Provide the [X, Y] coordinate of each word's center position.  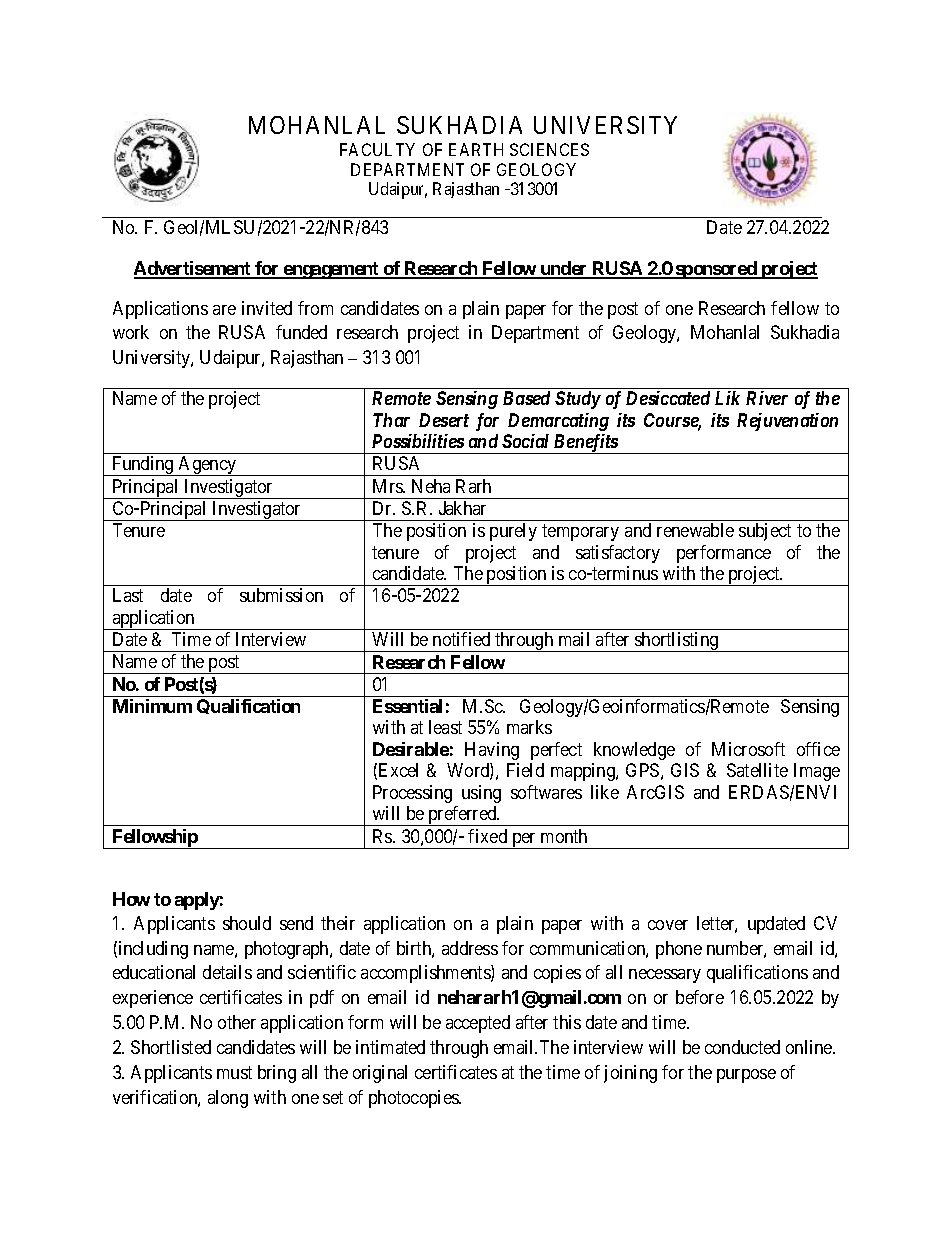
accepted [478, 1024]
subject [765, 532]
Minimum [152, 706]
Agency [208, 466]
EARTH [476, 149]
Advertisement [193, 269]
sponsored [716, 270]
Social [525, 441]
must [234, 1072]
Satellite [757, 770]
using [481, 794]
